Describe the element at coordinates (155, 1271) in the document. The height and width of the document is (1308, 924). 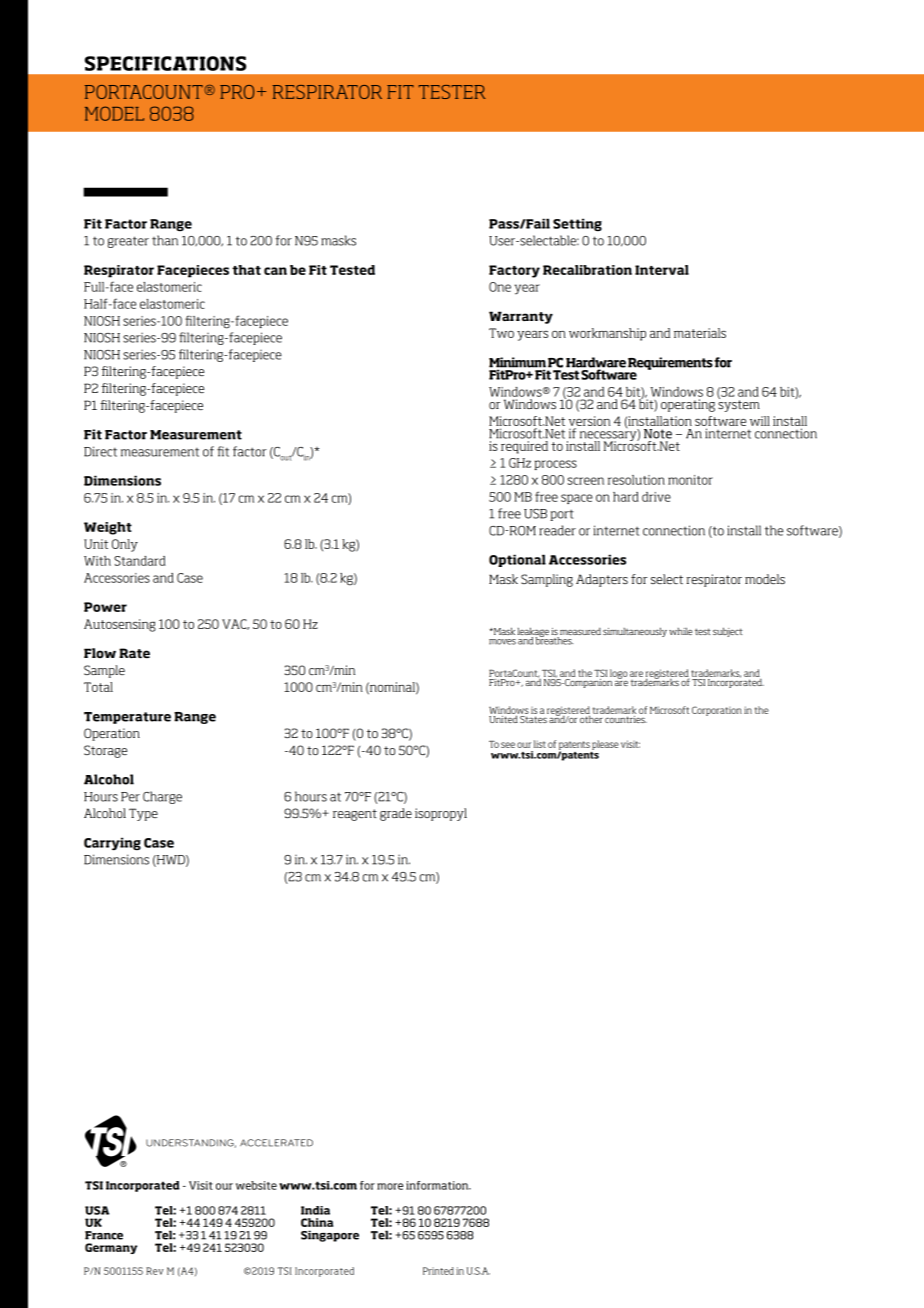
I see `Rev` at that location.
